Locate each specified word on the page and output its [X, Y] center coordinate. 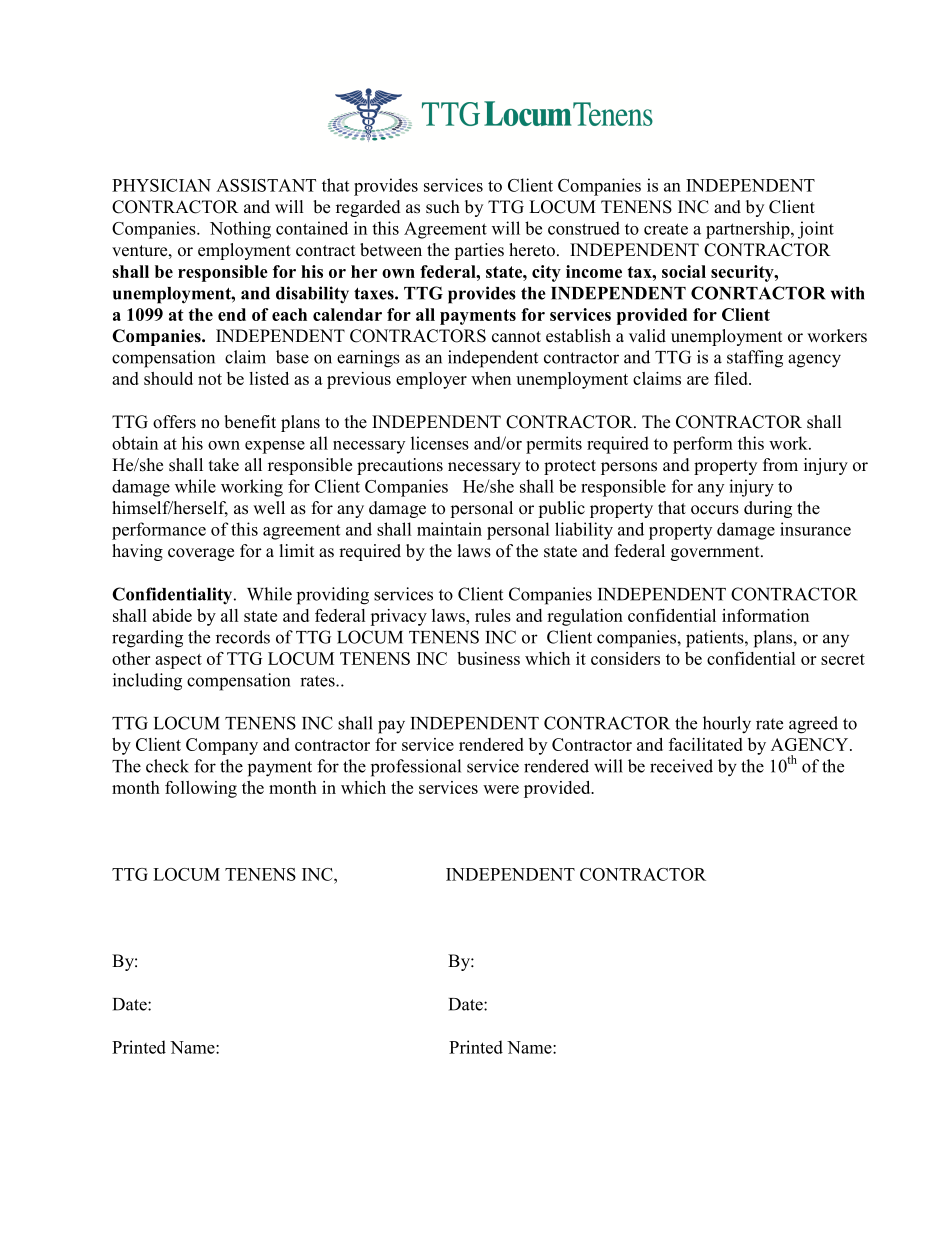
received [681, 766]
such [443, 207]
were [501, 789]
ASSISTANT [266, 185]
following [201, 789]
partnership [749, 230]
